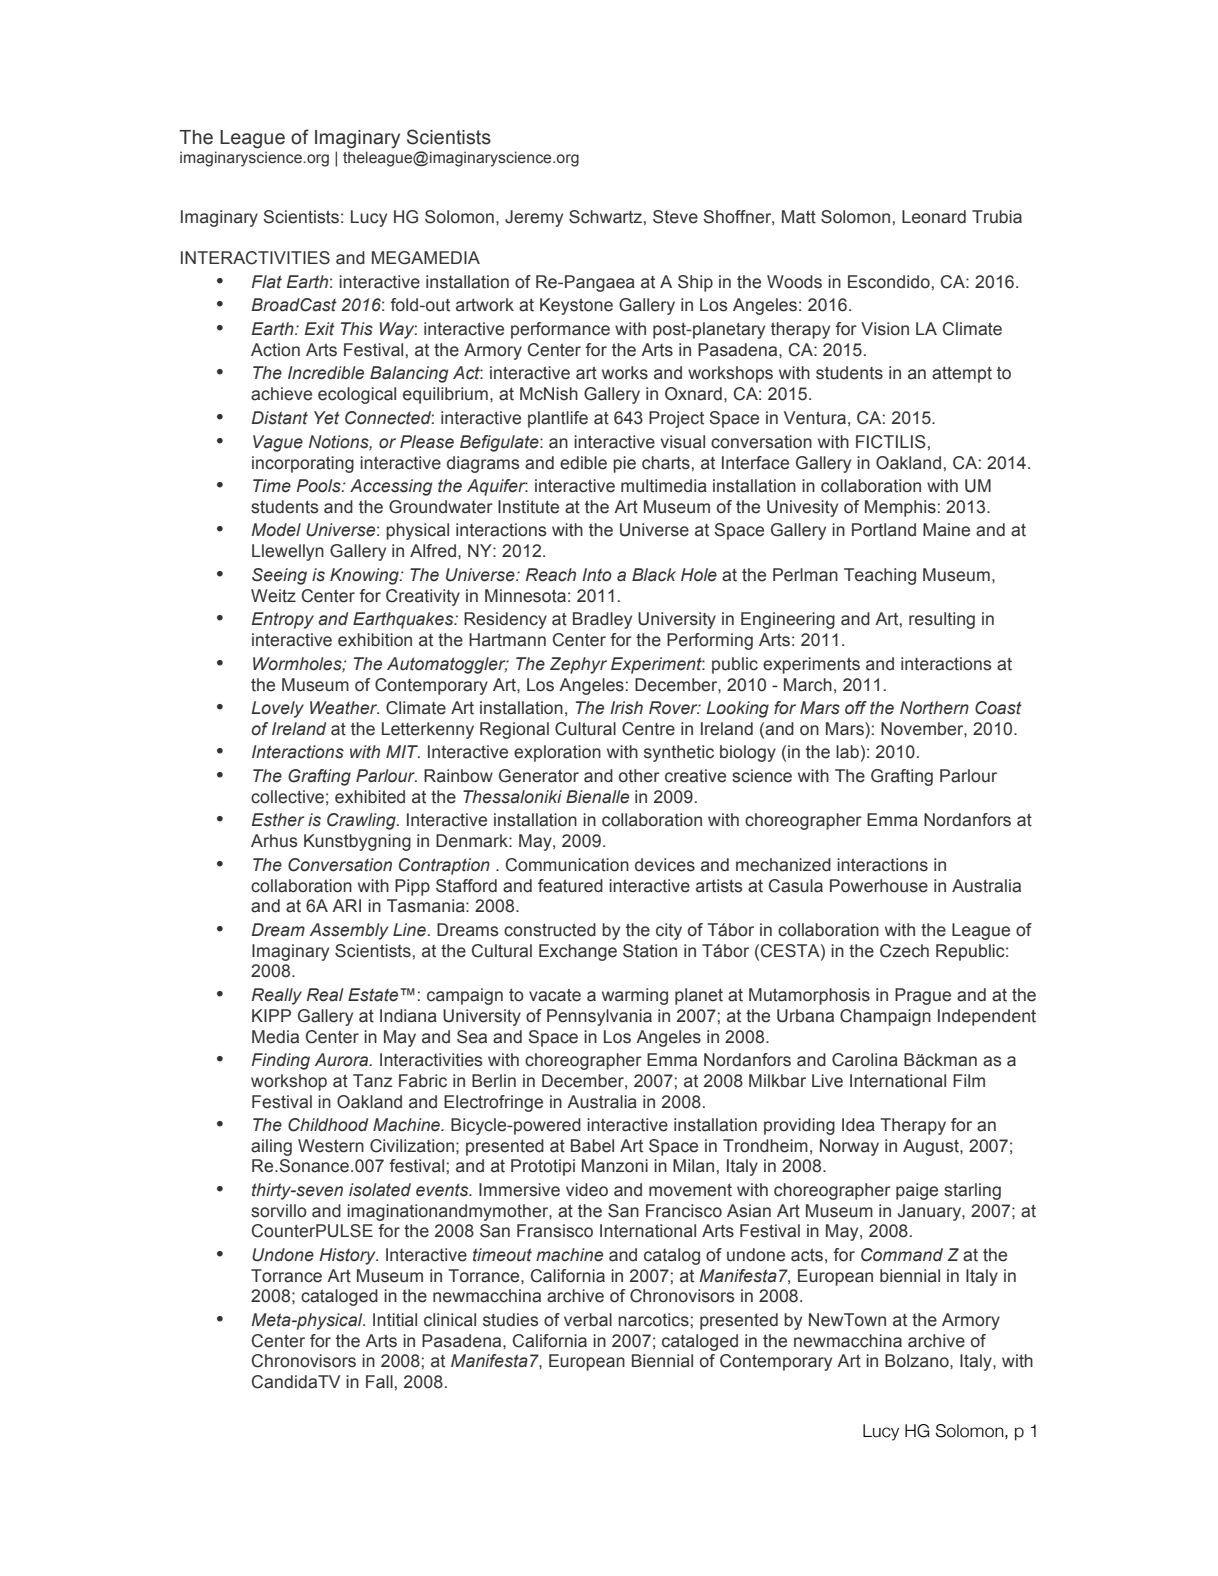  Describe the element at coordinates (267, 282) in the page. I see `Flat` at that location.
